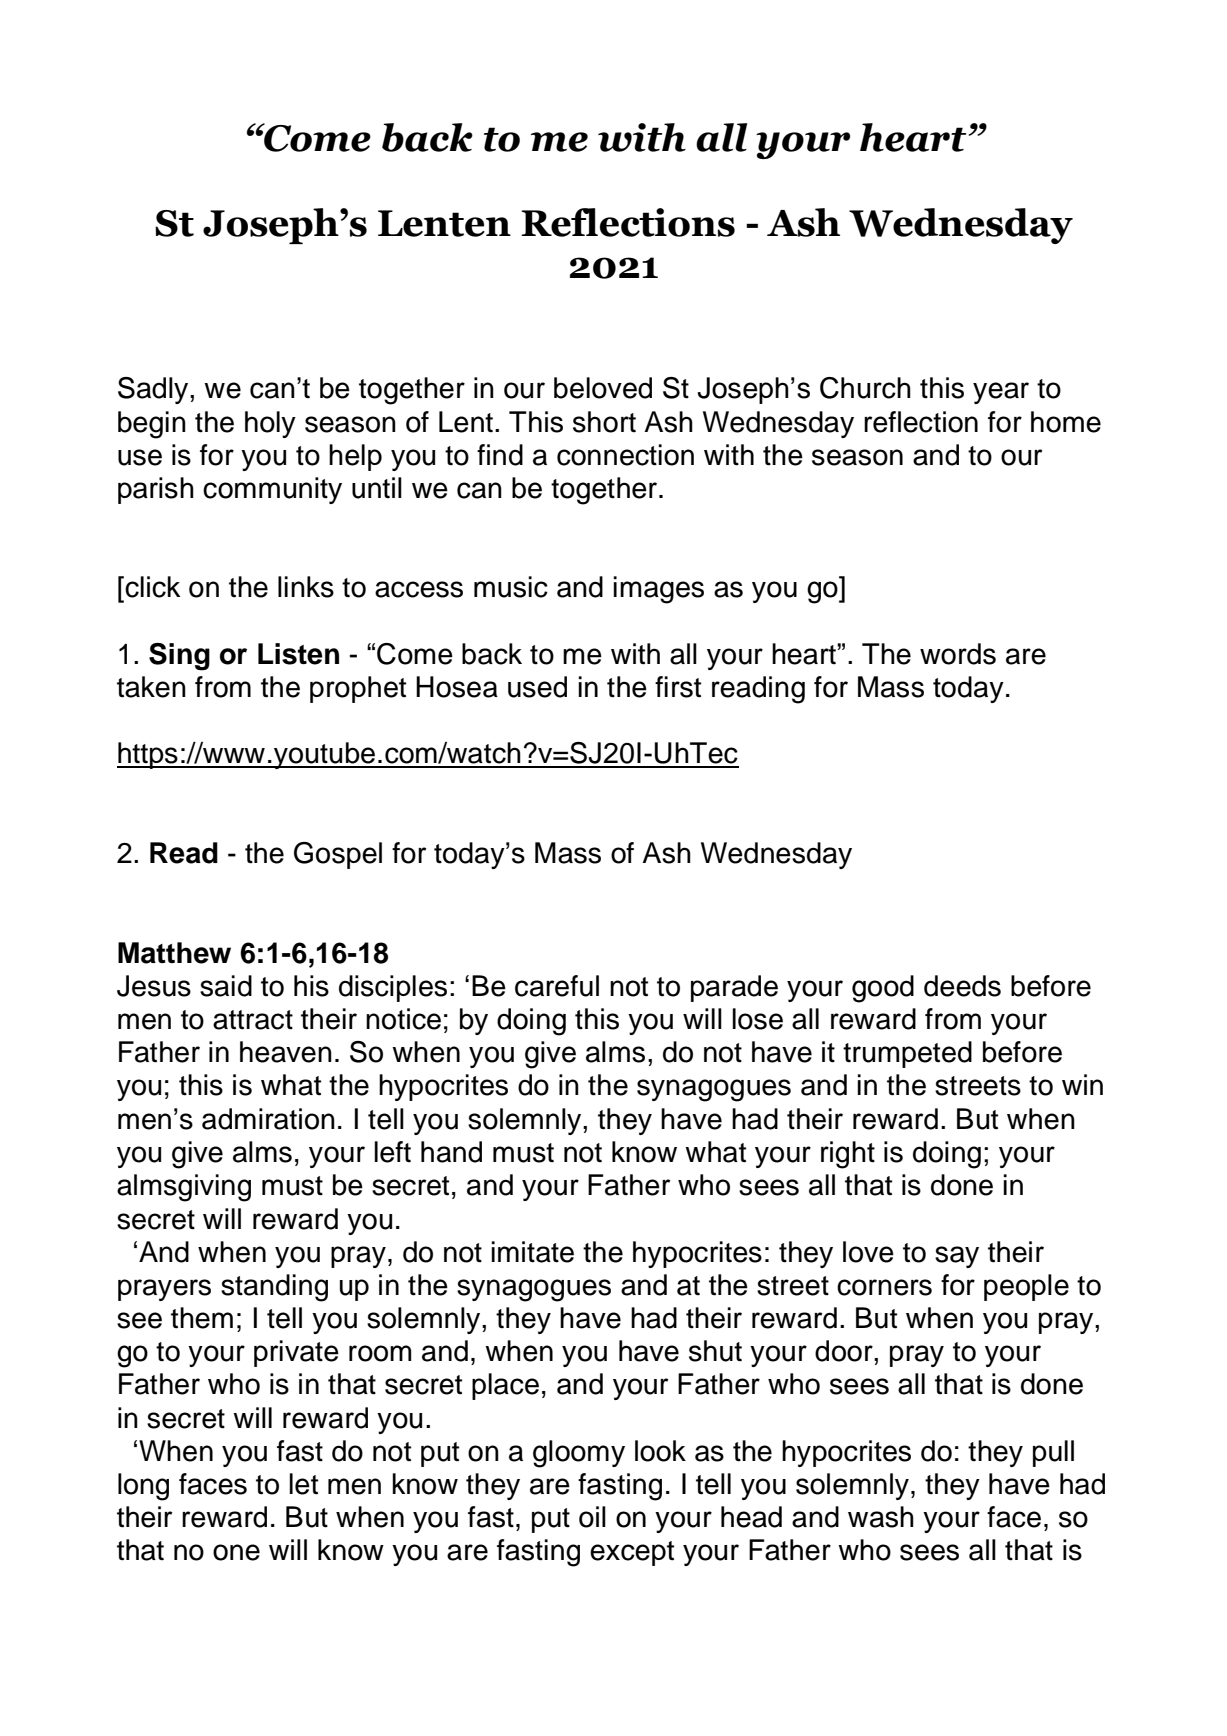  What do you see at coordinates (604, 422) in the screenshot?
I see `short` at bounding box center [604, 422].
